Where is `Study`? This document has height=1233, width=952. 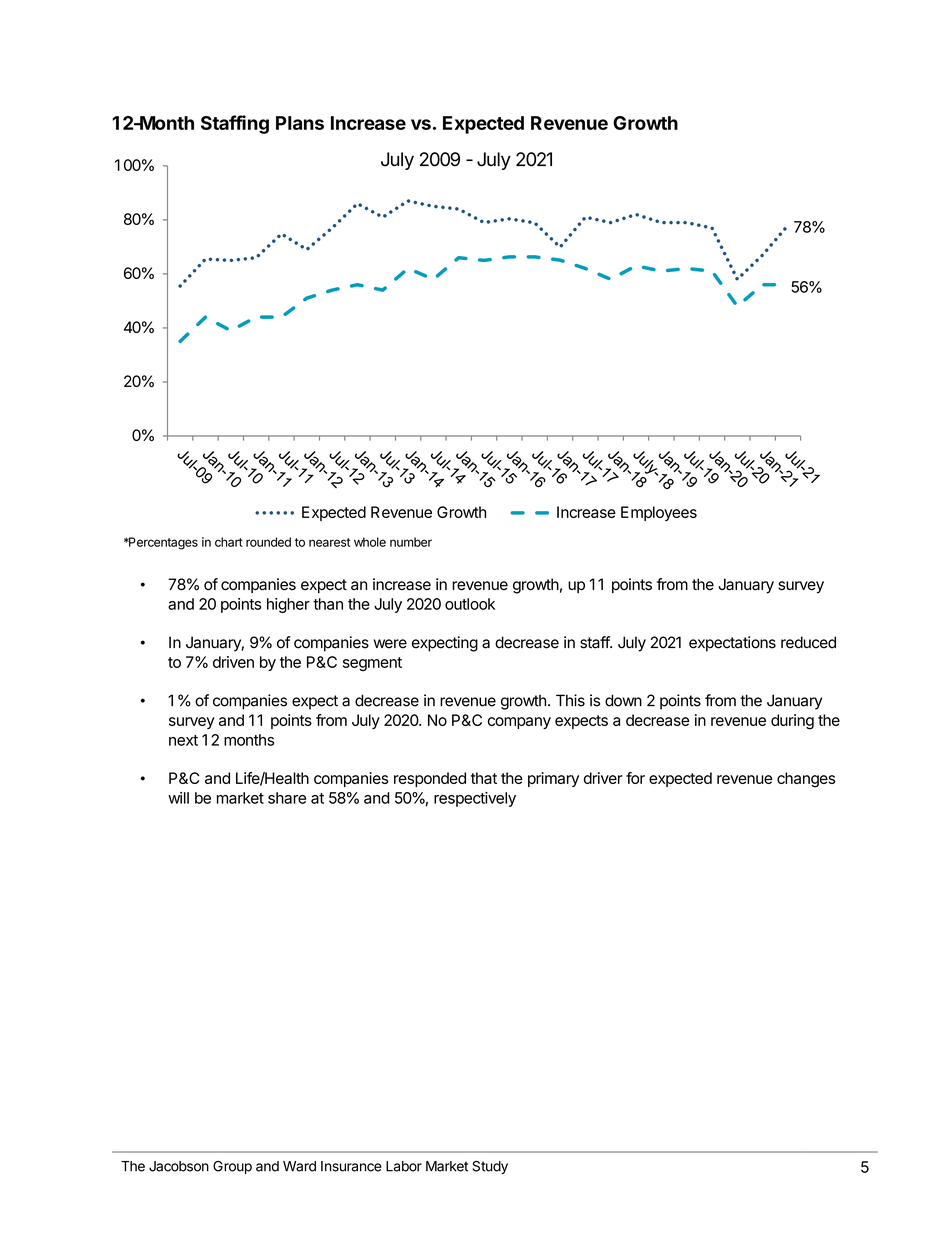
Study is located at coordinates (490, 1167).
